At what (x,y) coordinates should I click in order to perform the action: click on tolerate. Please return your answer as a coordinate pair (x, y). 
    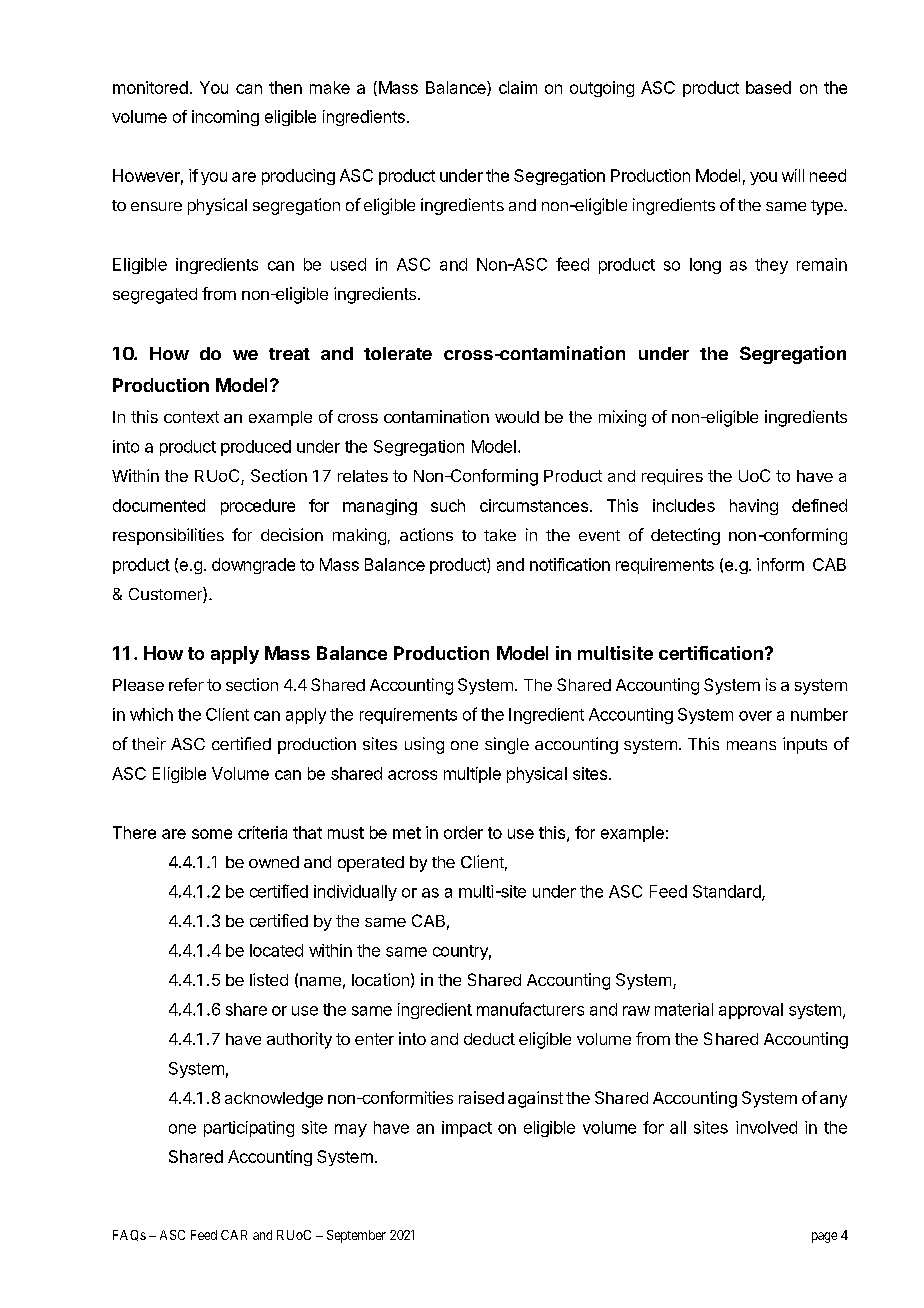
    Looking at the image, I should click on (398, 353).
